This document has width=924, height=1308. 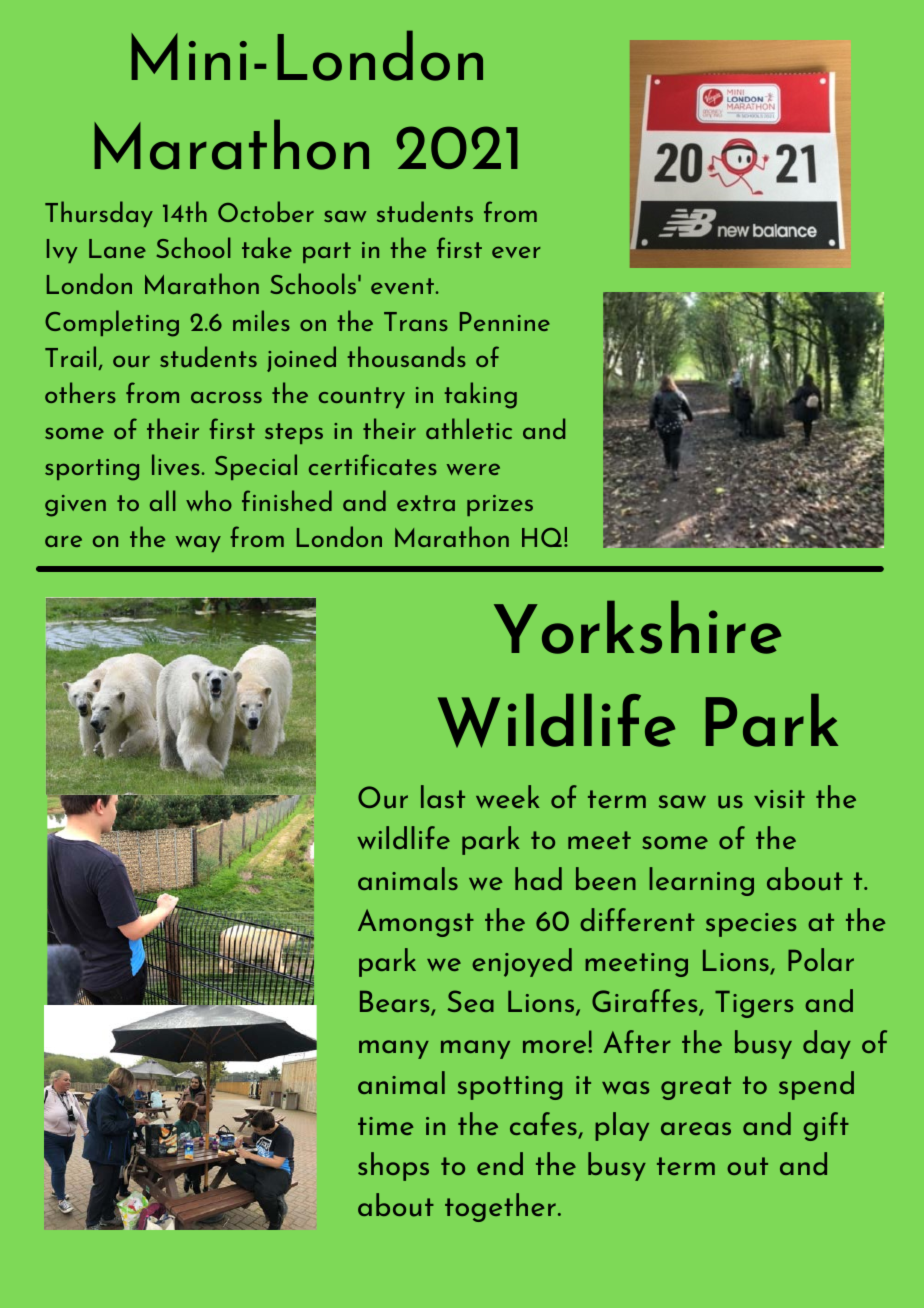 What do you see at coordinates (393, 1166) in the document?
I see `shops` at bounding box center [393, 1166].
